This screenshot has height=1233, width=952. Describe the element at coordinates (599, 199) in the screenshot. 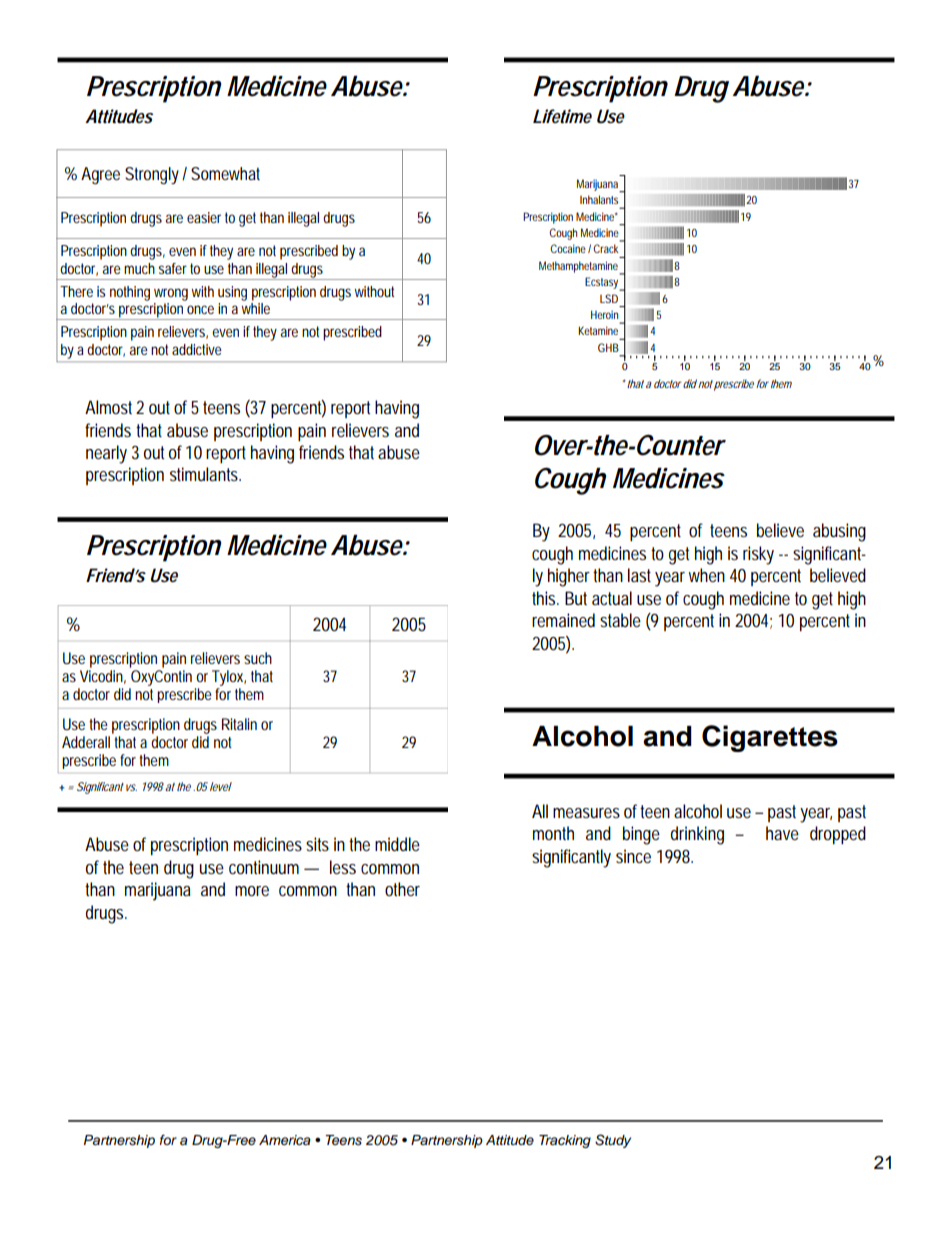

I see `Inhalants` at that location.
